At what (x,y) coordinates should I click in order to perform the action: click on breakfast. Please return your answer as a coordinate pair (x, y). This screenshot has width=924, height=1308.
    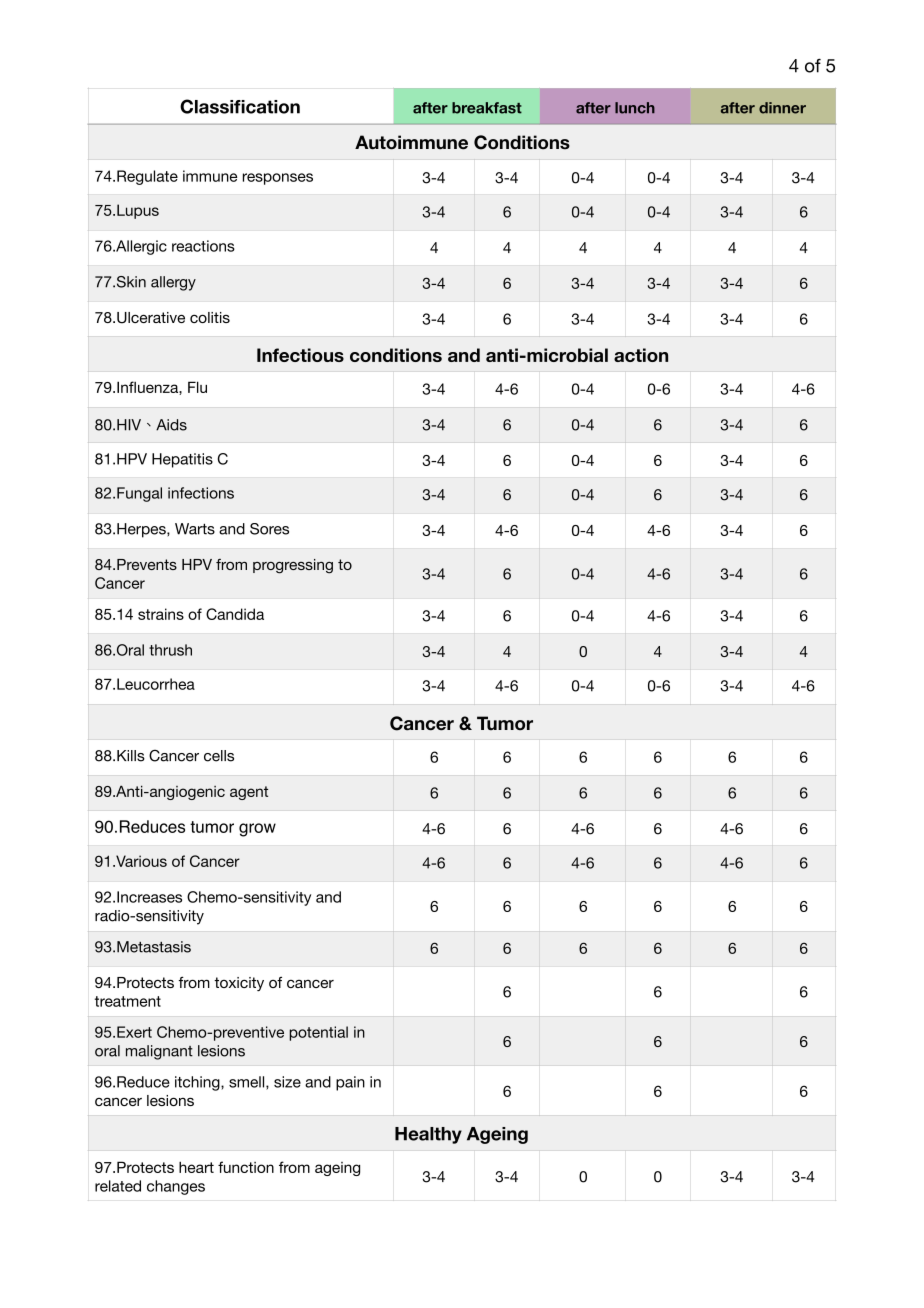
    Looking at the image, I should click on (487, 108).
